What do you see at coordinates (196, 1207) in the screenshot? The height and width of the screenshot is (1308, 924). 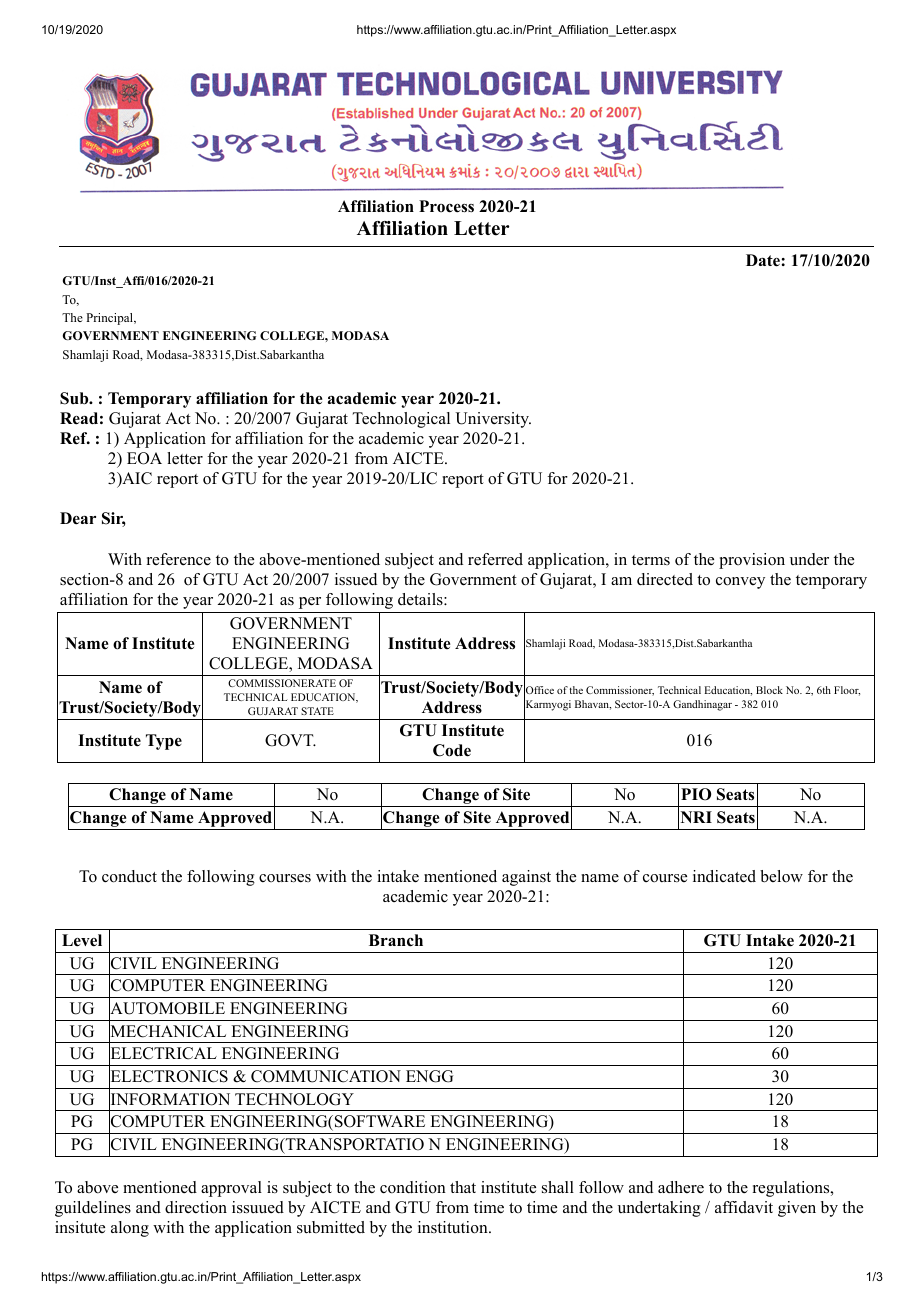 I see `direction` at bounding box center [196, 1207].
